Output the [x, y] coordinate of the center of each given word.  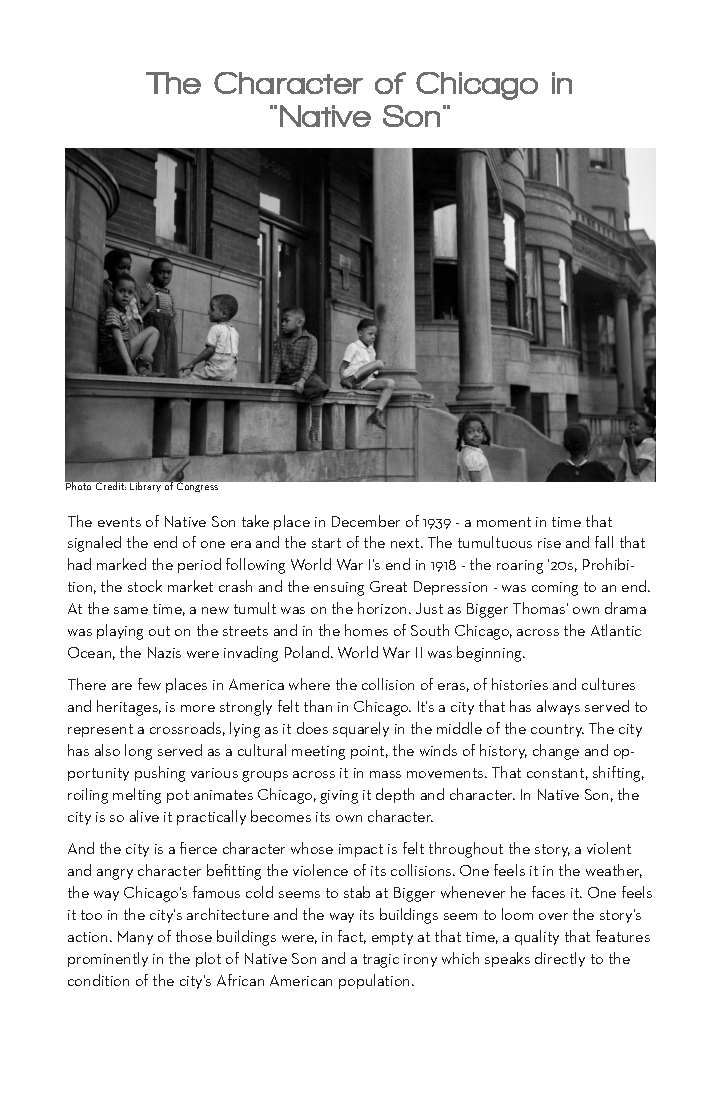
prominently [108, 959]
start [326, 543]
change [556, 752]
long [138, 752]
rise [549, 543]
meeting [318, 753]
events [119, 522]
